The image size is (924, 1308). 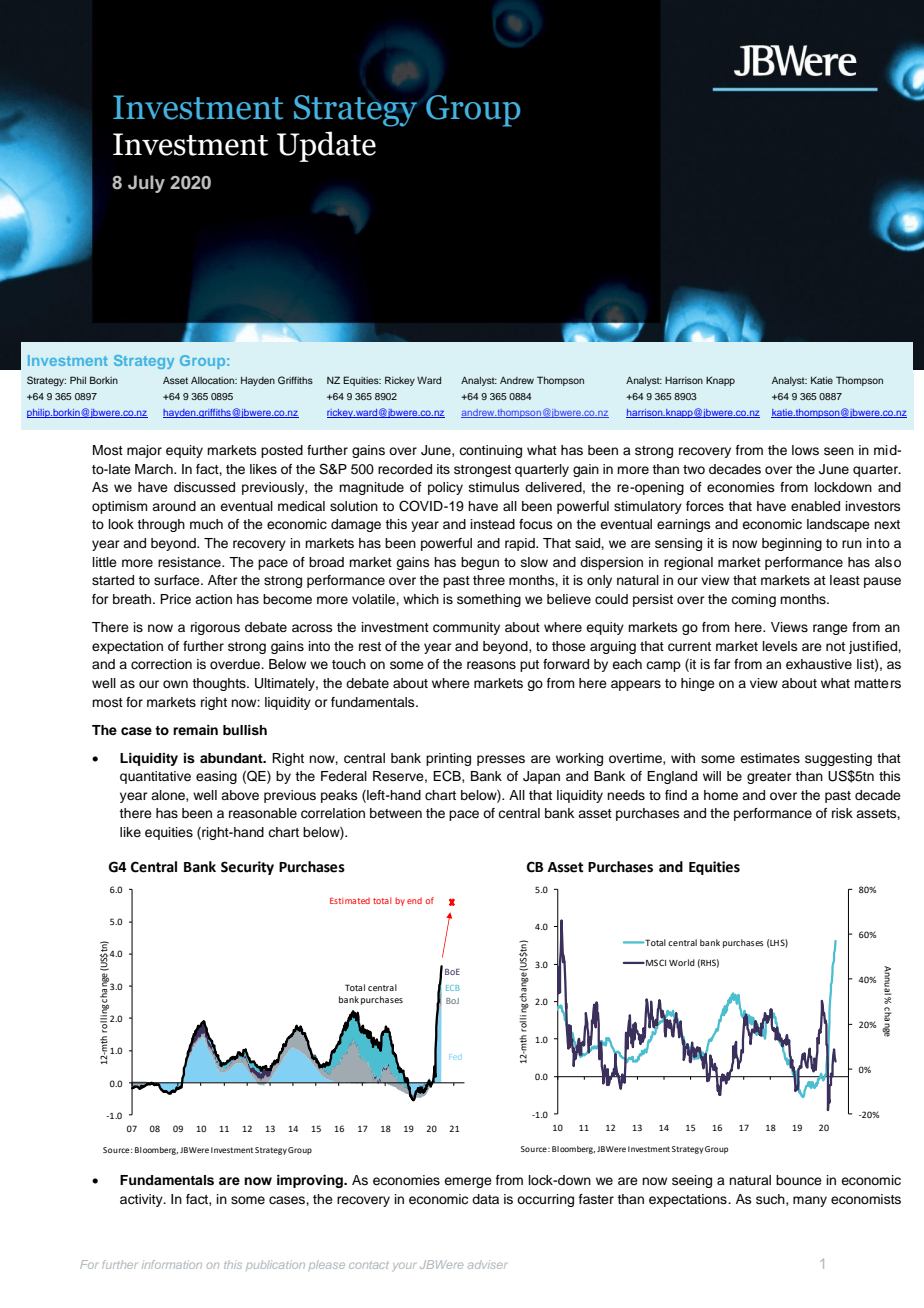 I want to click on Update, so click(x=326, y=146).
